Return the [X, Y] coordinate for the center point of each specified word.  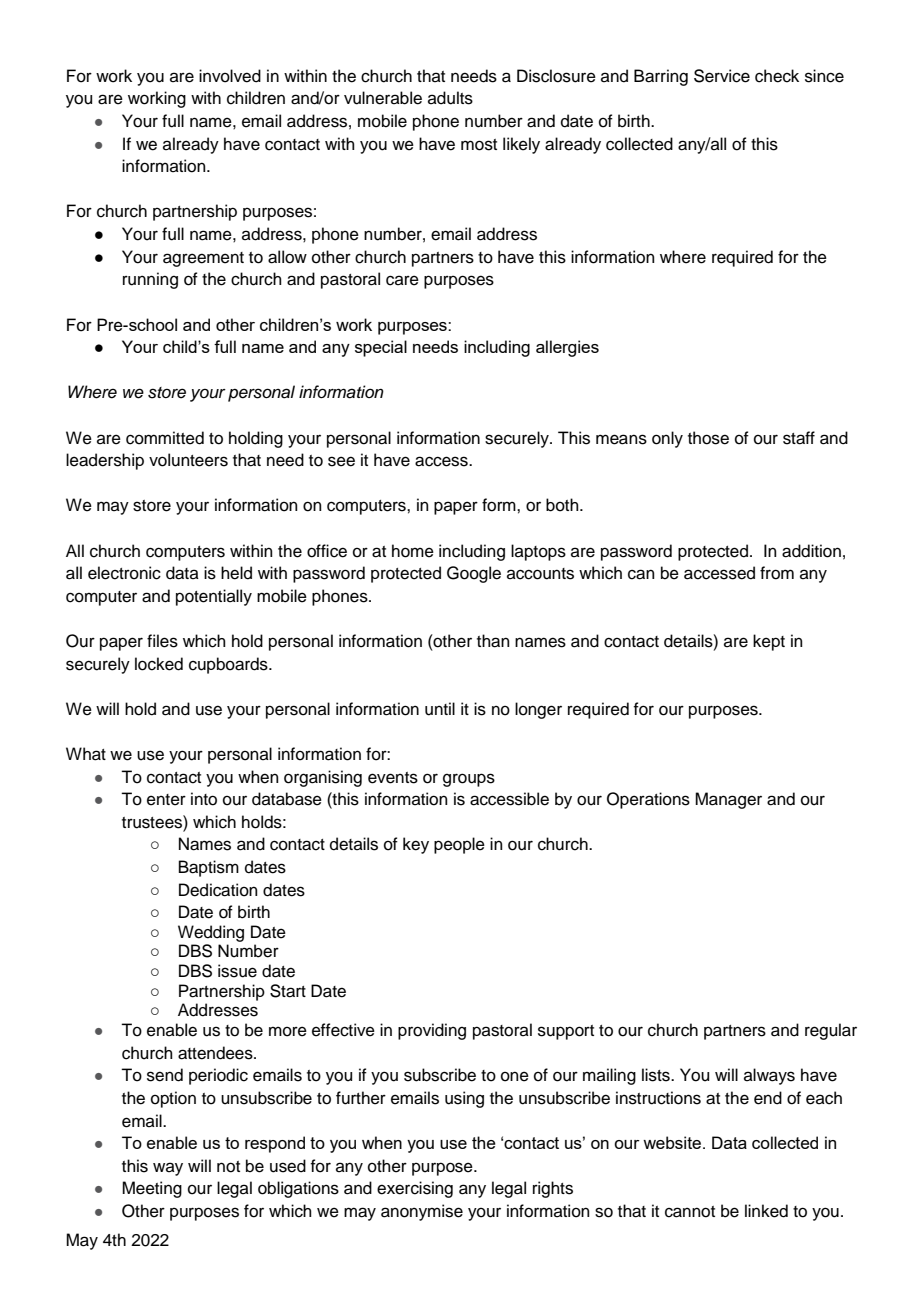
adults [450, 98]
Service [722, 76]
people [459, 845]
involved [230, 76]
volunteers [188, 460]
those [708, 438]
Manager [728, 800]
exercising [415, 1189]
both [563, 505]
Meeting [152, 1189]
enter [166, 800]
